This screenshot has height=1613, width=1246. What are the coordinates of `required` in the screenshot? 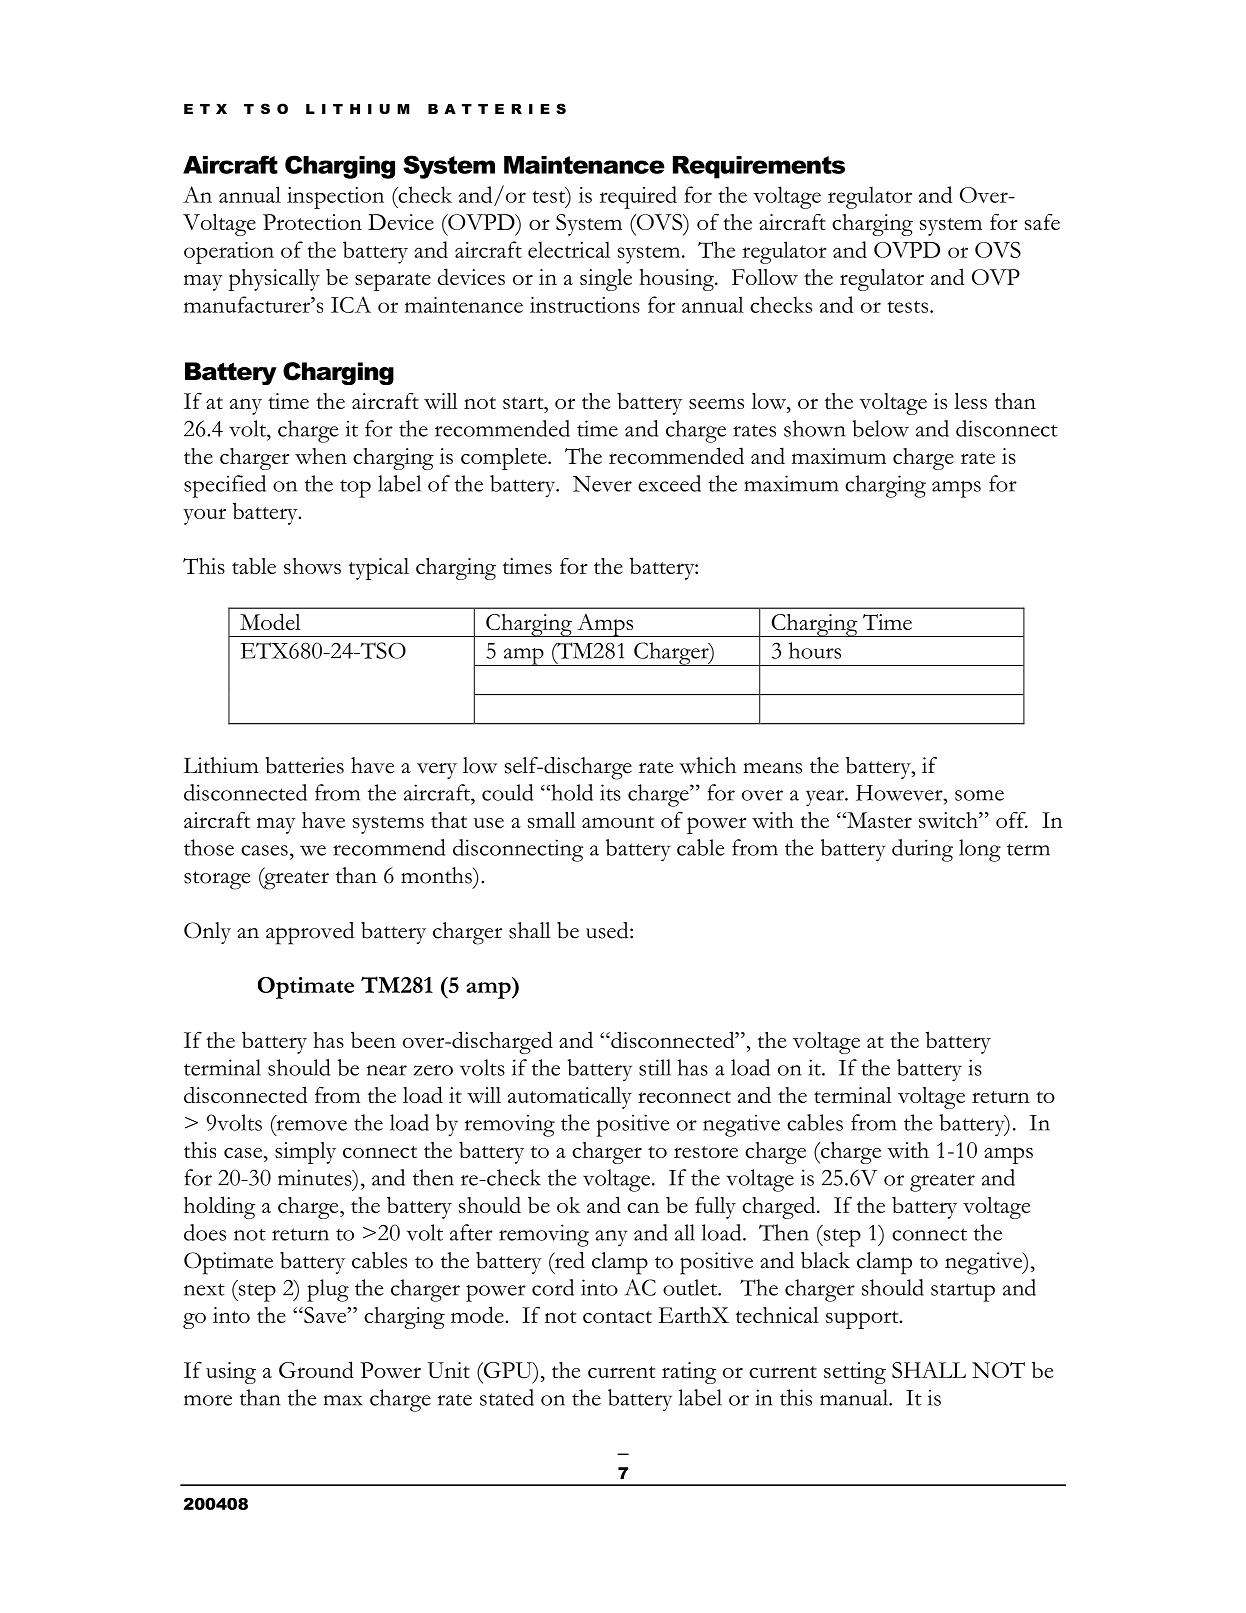 It's located at (638, 197).
